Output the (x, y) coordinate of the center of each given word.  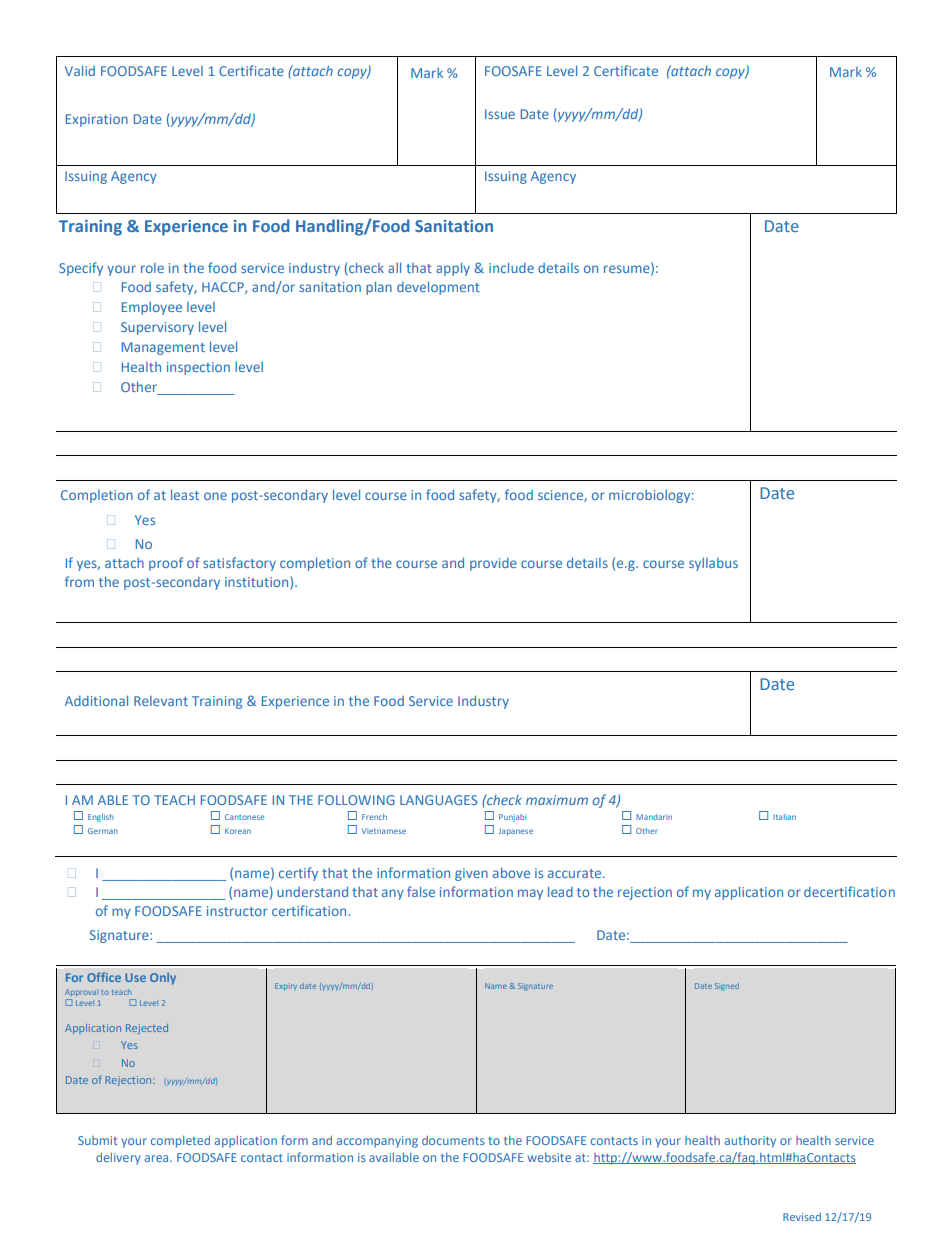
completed (180, 1142)
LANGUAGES (439, 800)
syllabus (713, 564)
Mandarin (654, 817)
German (103, 831)
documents (453, 1140)
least (185, 494)
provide (493, 564)
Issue (500, 114)
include (511, 267)
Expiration (97, 120)
